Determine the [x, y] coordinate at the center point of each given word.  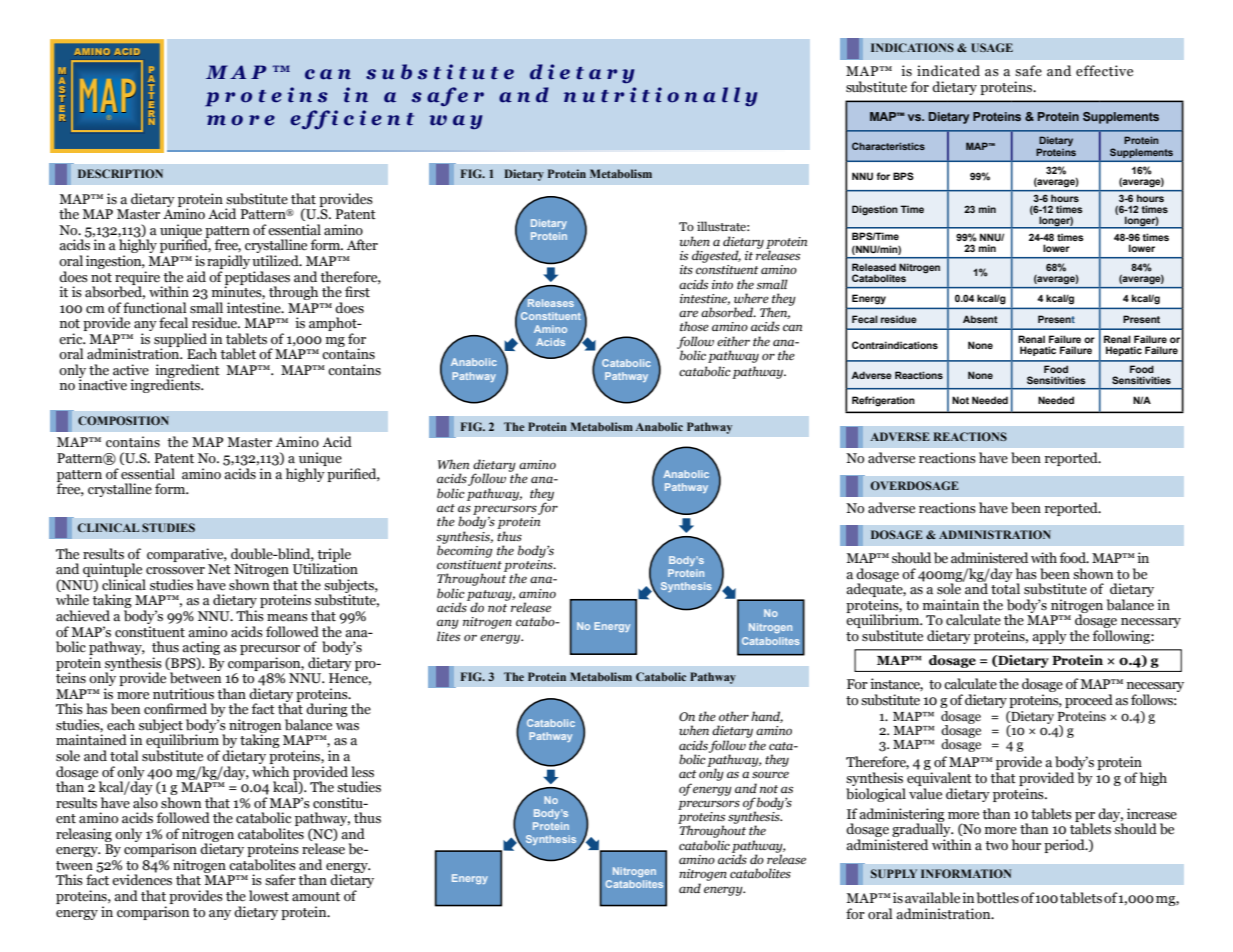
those [694, 326]
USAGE [992, 47]
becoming [465, 550]
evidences [142, 879]
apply [1049, 637]
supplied [180, 341]
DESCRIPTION [120, 173]
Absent [980, 319]
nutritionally [660, 96]
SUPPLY [894, 873]
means [287, 618]
